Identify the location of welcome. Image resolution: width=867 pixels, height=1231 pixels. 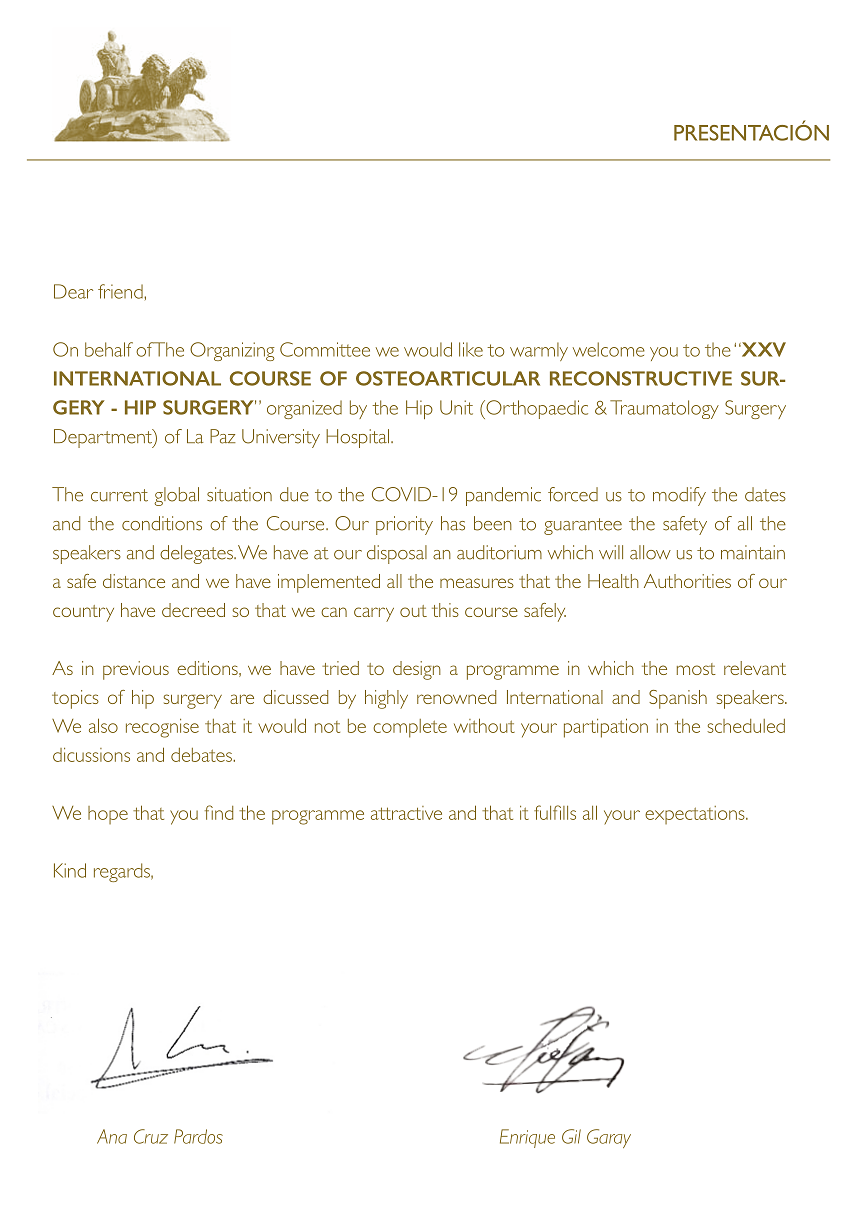
(609, 349).
